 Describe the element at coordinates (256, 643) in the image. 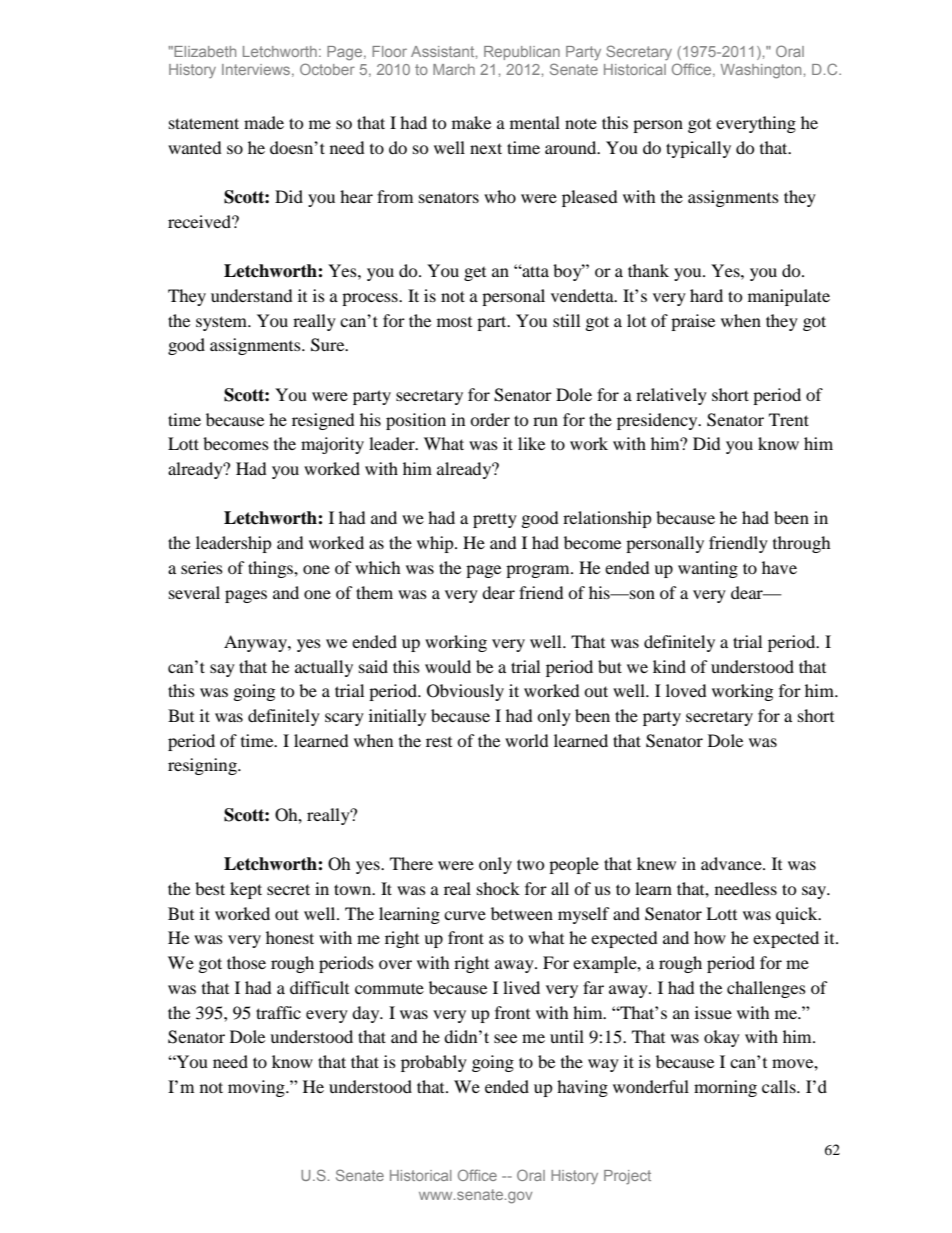

I see `Anyway` at that location.
